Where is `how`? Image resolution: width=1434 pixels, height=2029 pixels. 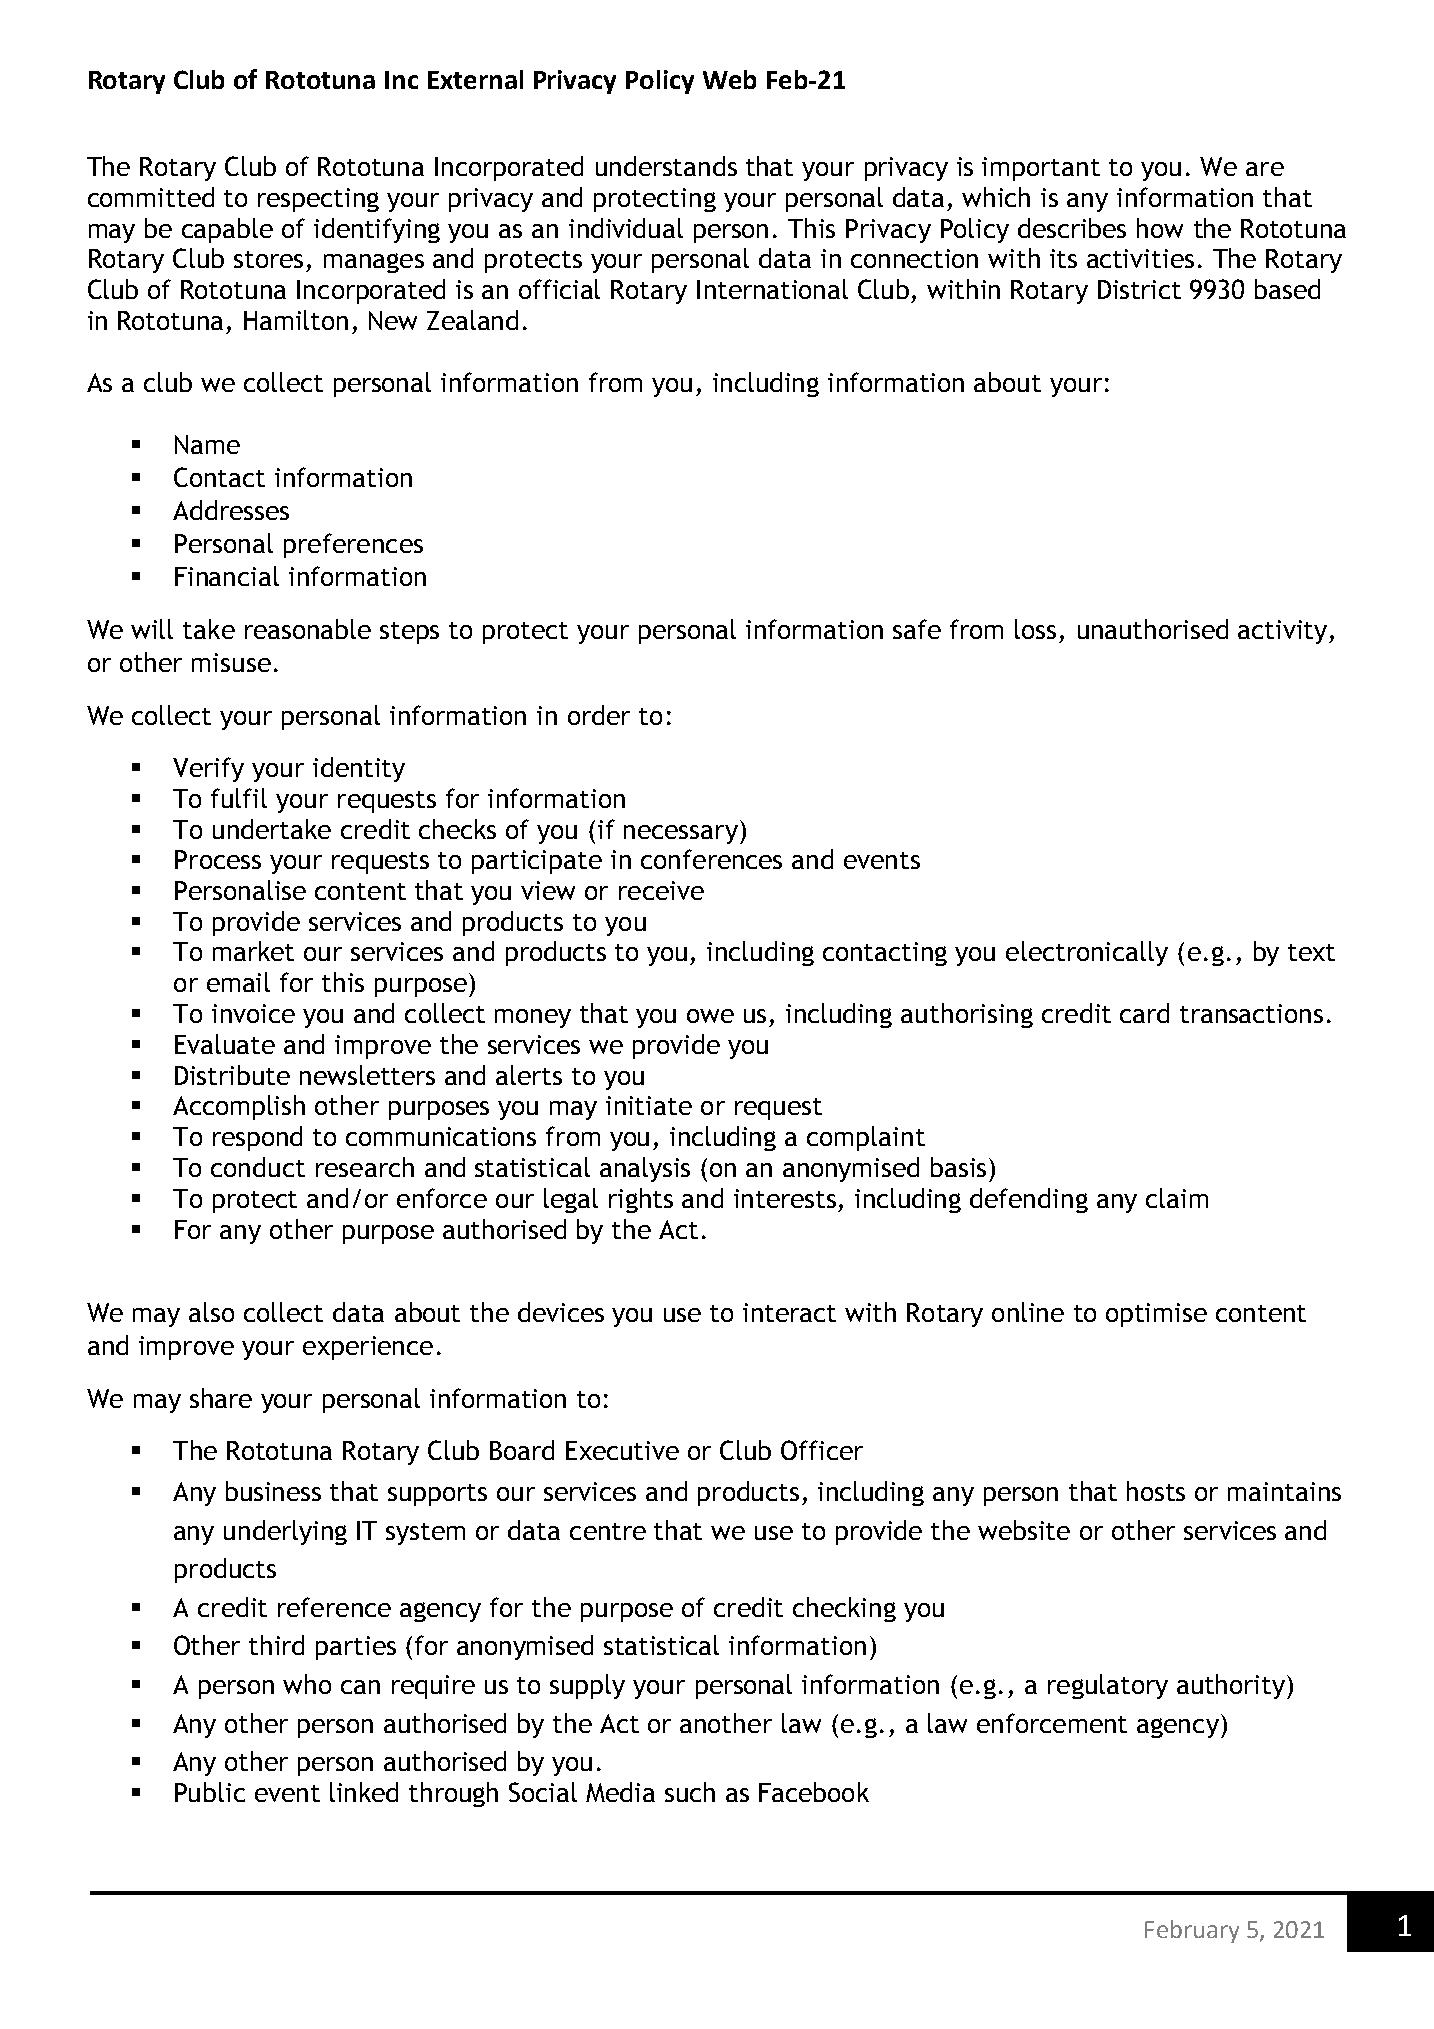 how is located at coordinates (1160, 228).
